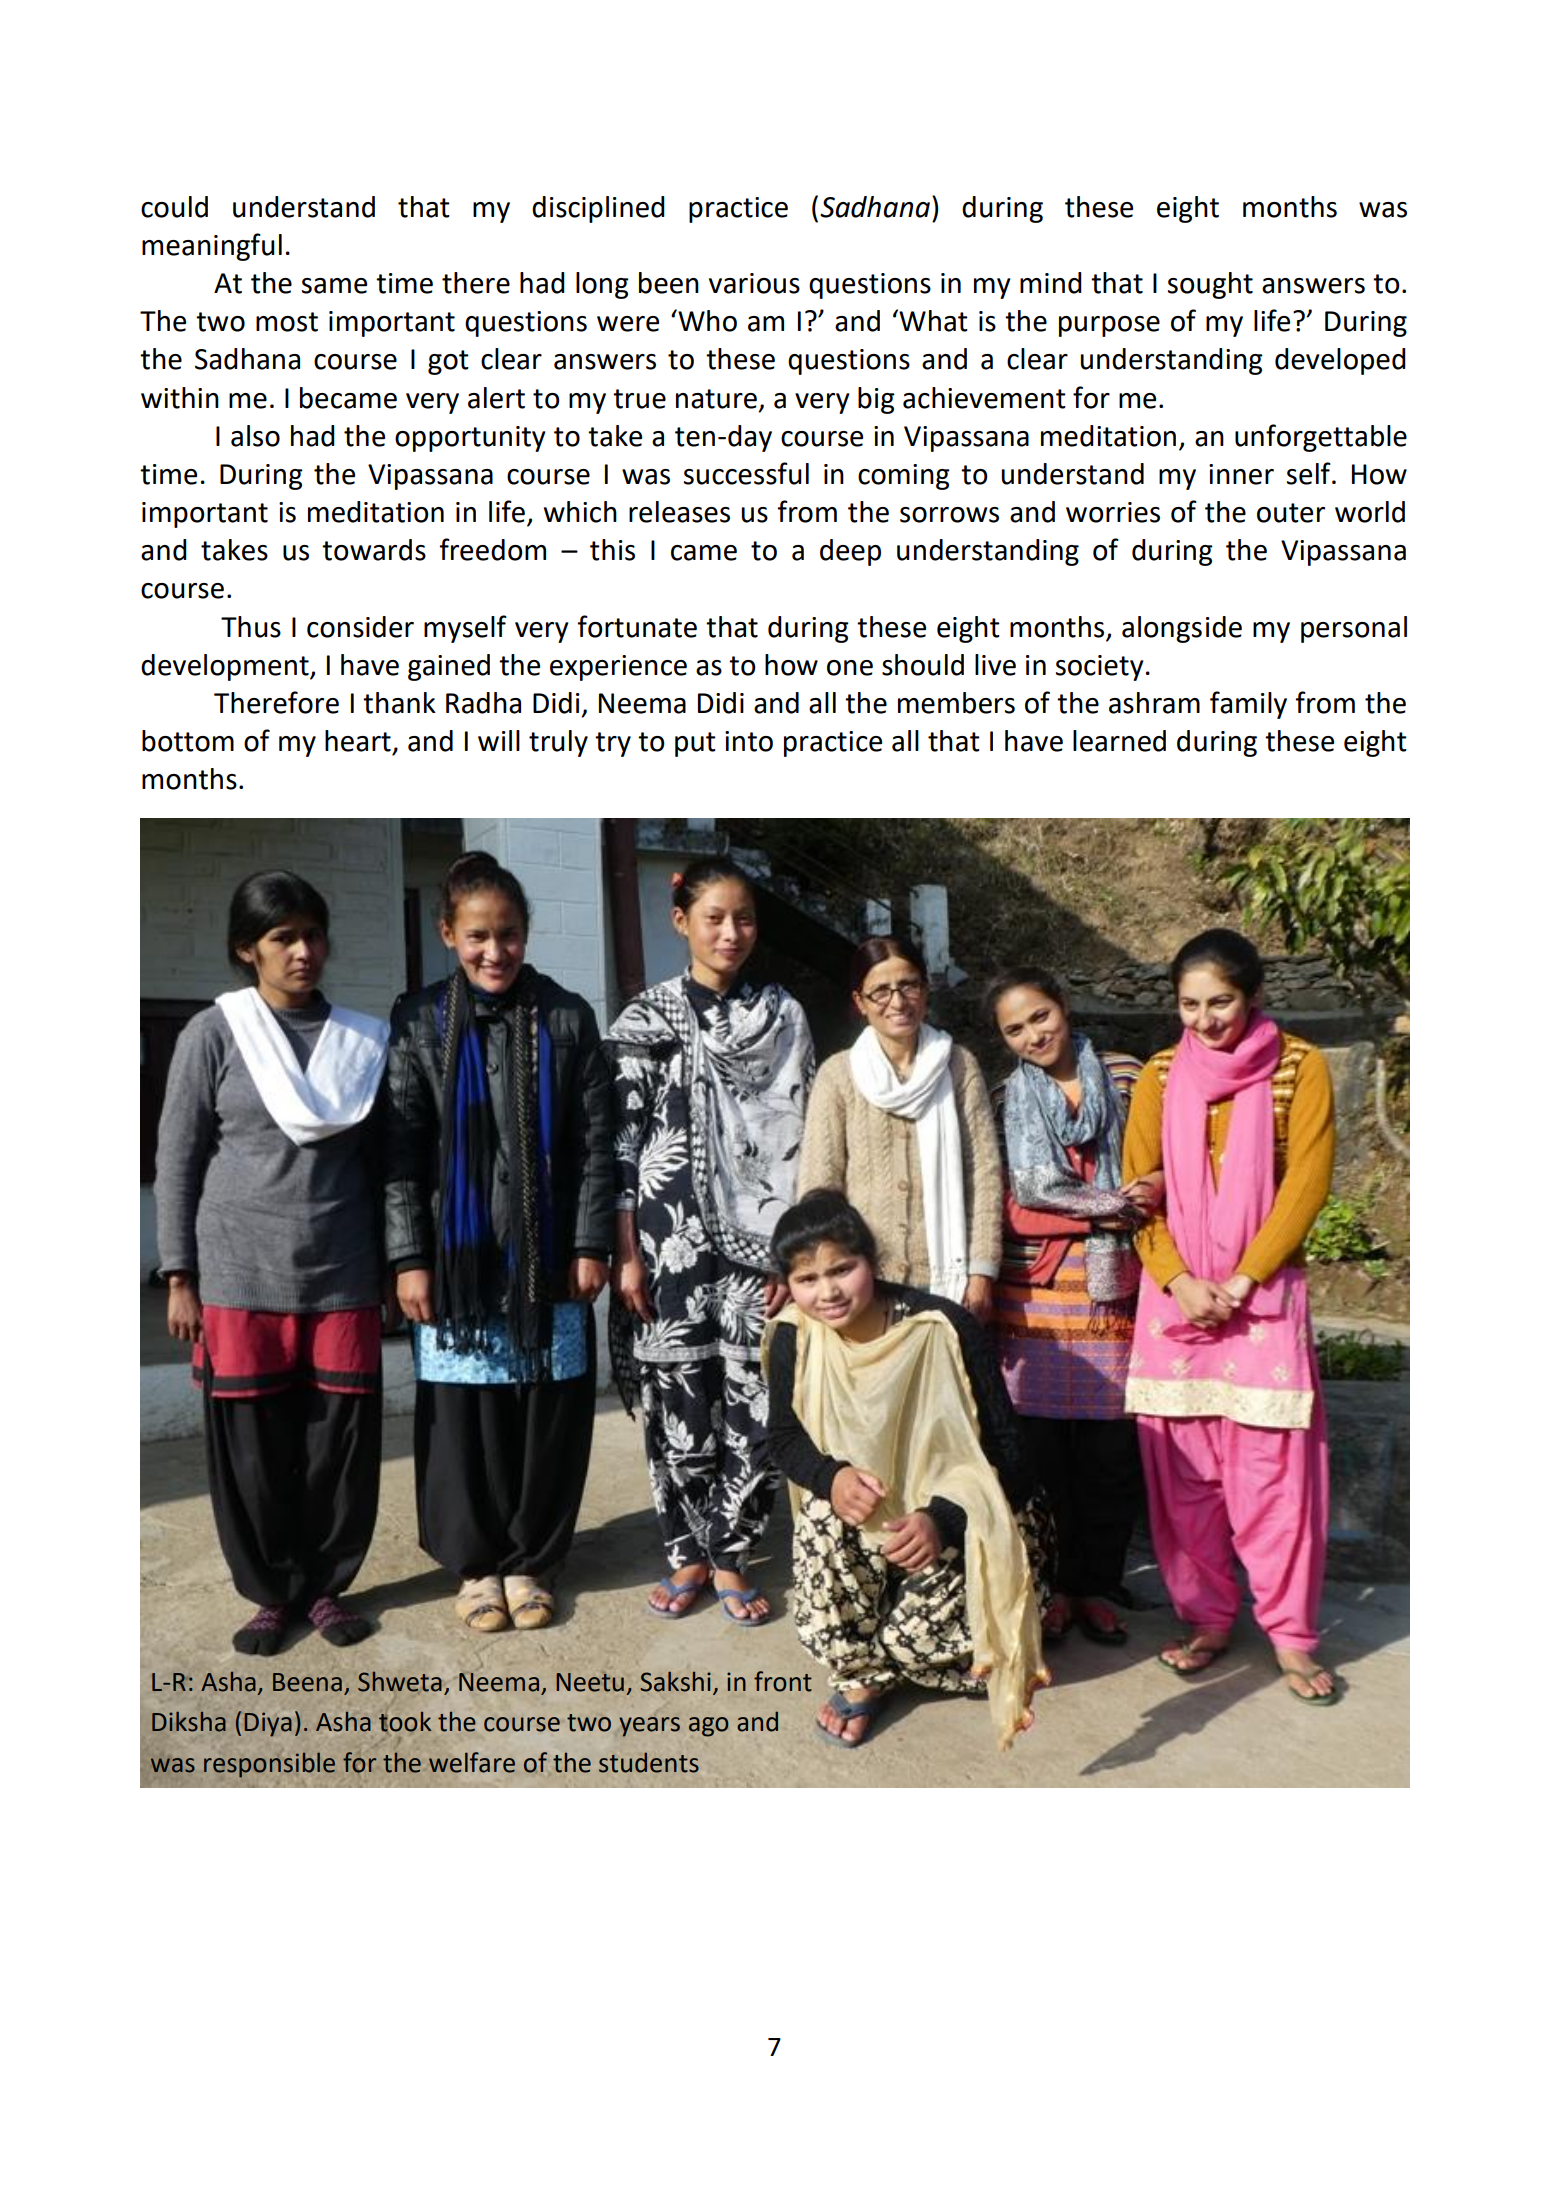  Describe the element at coordinates (708, 1727) in the screenshot. I see `ago` at that location.
